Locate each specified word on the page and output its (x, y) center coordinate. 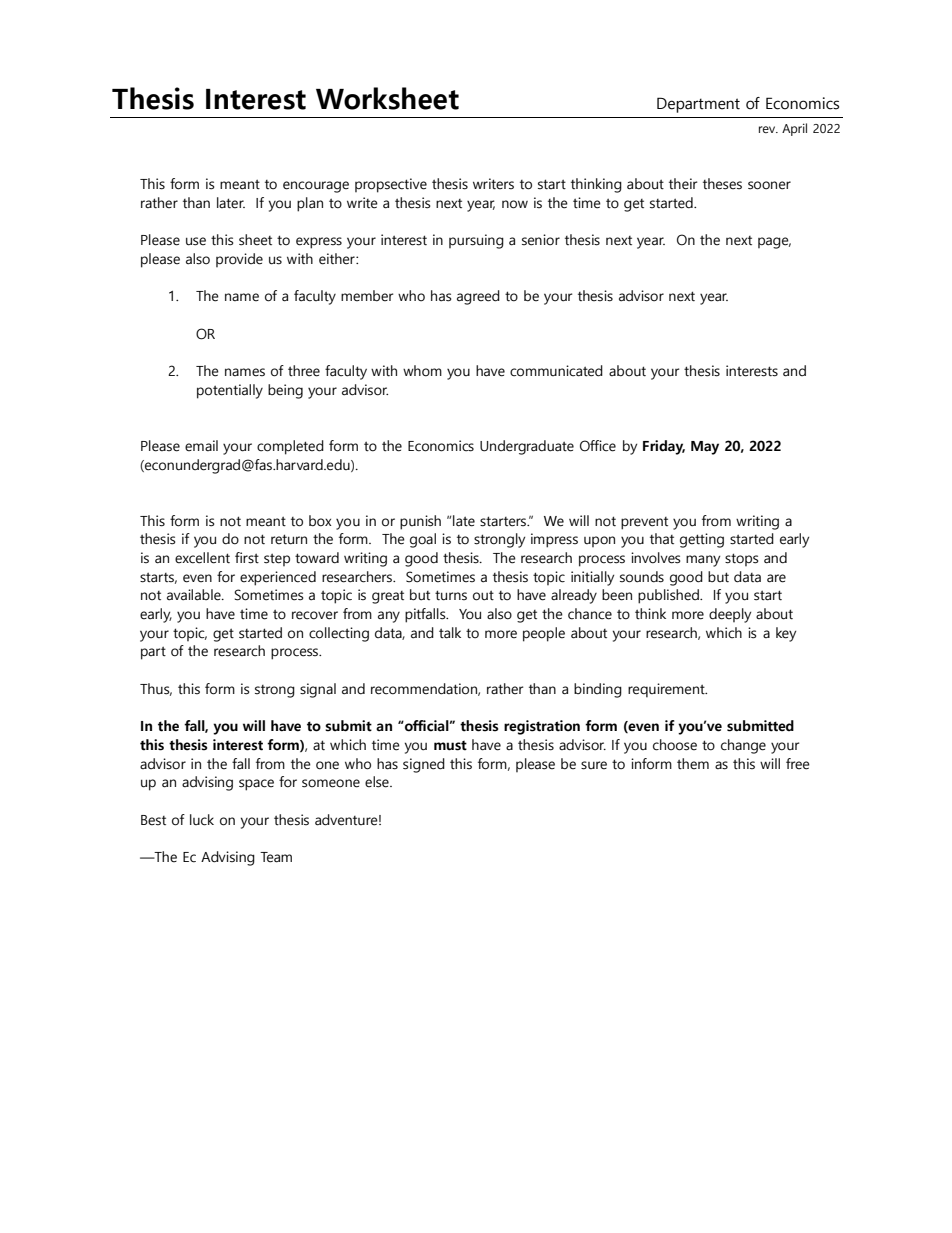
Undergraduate (527, 447)
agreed (478, 297)
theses (722, 184)
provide (239, 260)
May (705, 448)
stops (742, 559)
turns (451, 595)
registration (542, 727)
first (247, 558)
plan (310, 204)
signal (318, 690)
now (515, 204)
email (201, 446)
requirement (667, 690)
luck (202, 820)
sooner (769, 185)
